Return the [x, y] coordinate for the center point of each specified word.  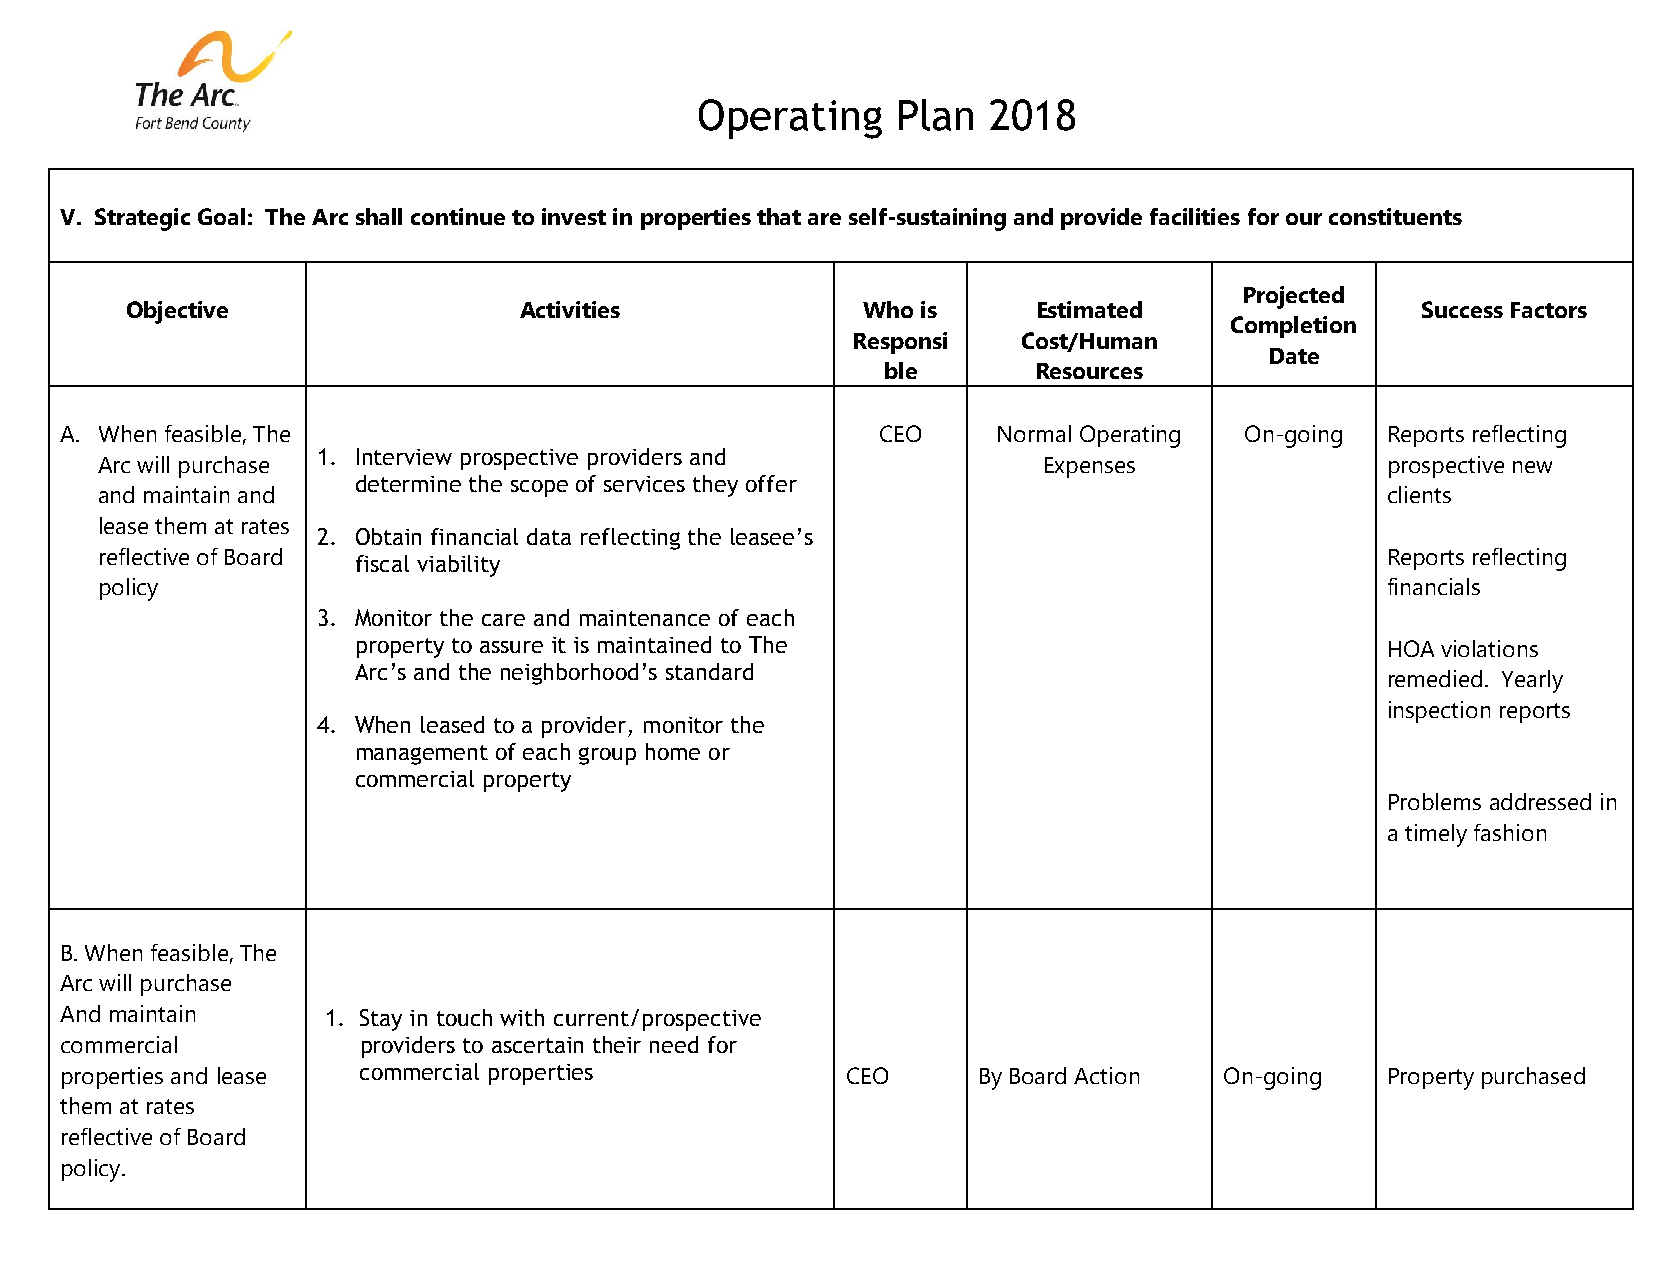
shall [379, 216]
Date [1294, 356]
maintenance [645, 618]
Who [888, 309]
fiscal [382, 563]
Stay [381, 1020]
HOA [1411, 648]
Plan [936, 115]
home [673, 751]
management [422, 755]
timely [1436, 835]
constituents [1395, 216]
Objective [177, 312]
